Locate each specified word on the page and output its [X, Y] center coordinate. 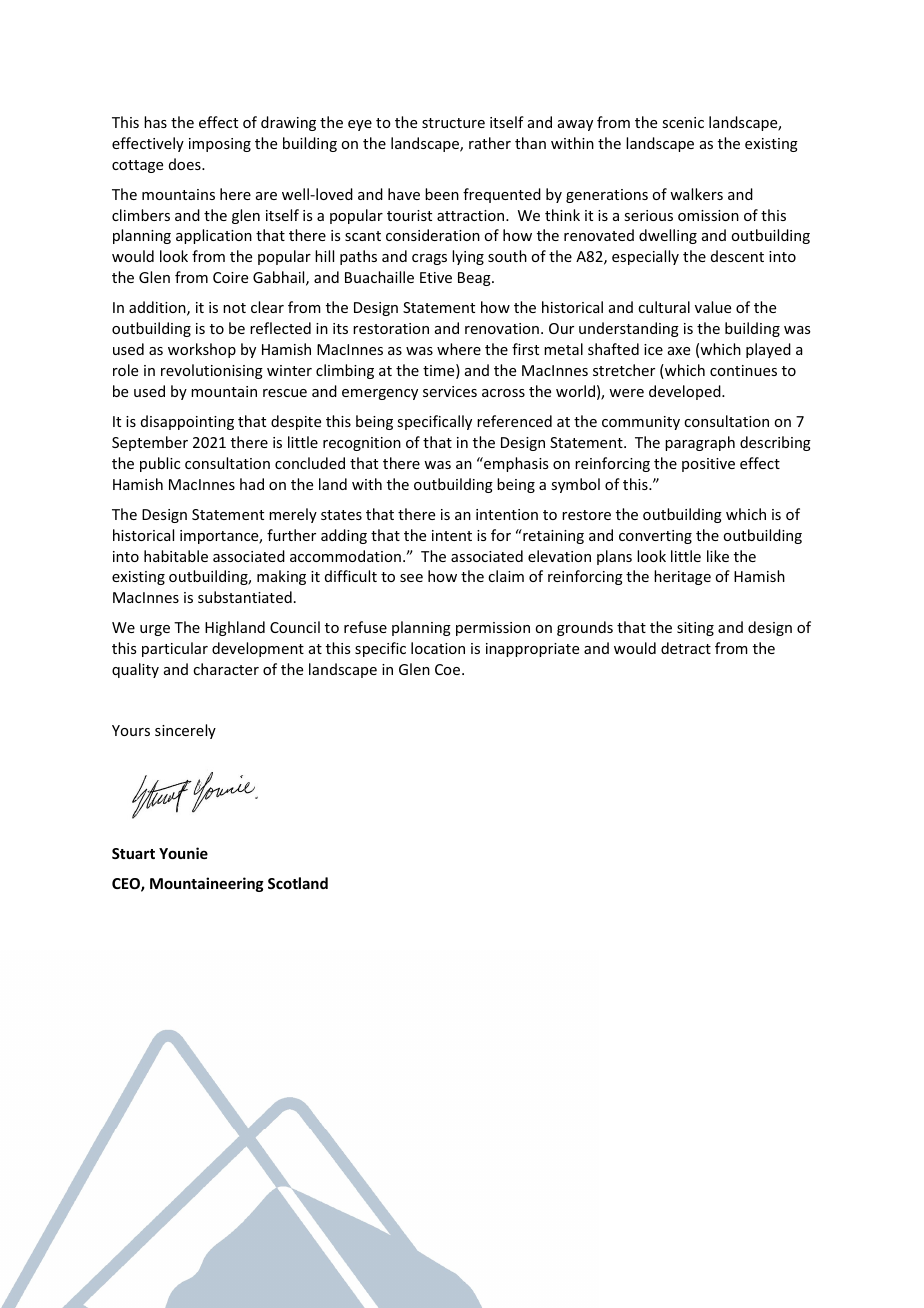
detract [686, 648]
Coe [449, 669]
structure [453, 123]
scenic [683, 122]
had [252, 484]
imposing [220, 145]
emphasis [515, 464]
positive [708, 465]
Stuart [133, 853]
